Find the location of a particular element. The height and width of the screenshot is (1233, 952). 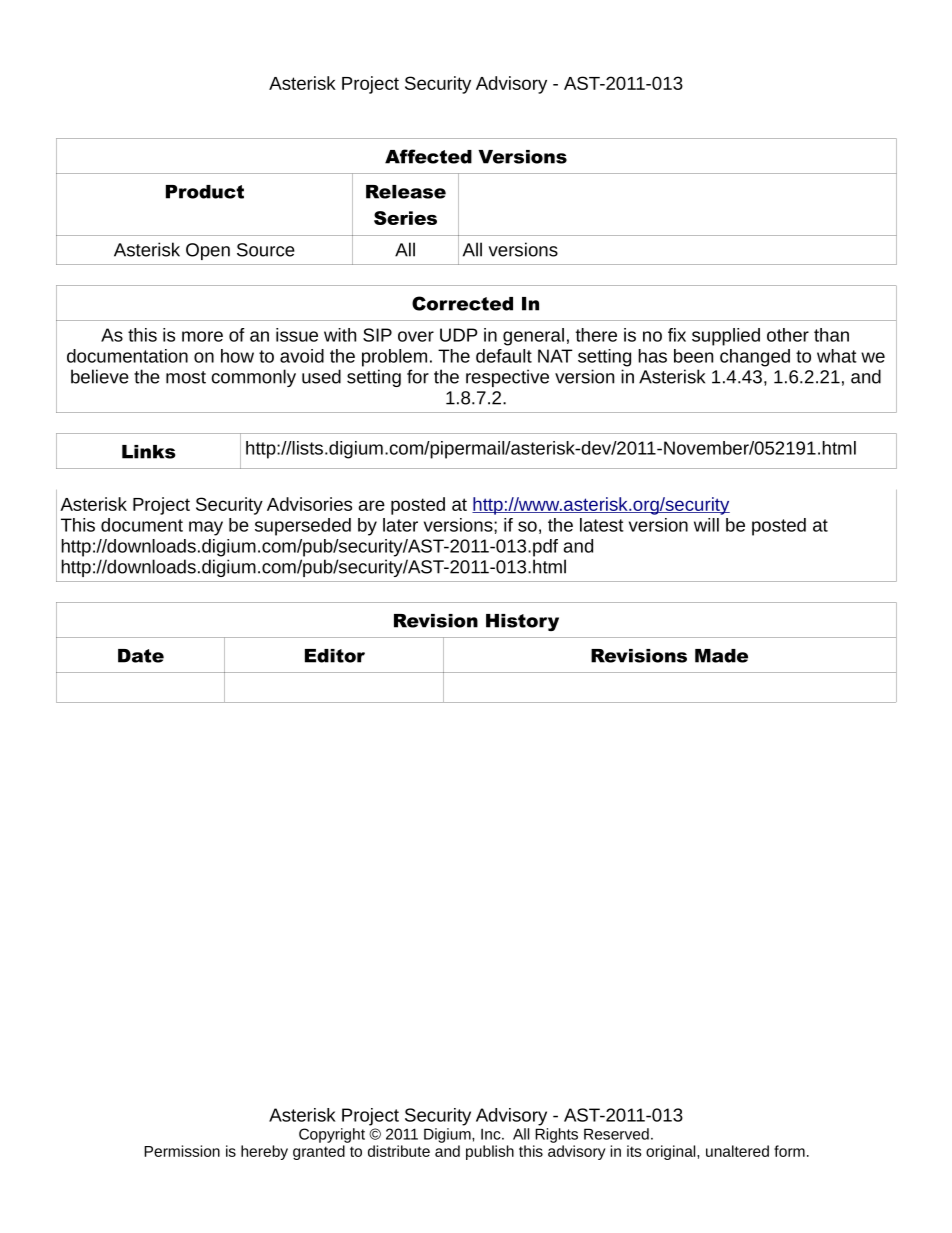

will is located at coordinates (706, 525).
